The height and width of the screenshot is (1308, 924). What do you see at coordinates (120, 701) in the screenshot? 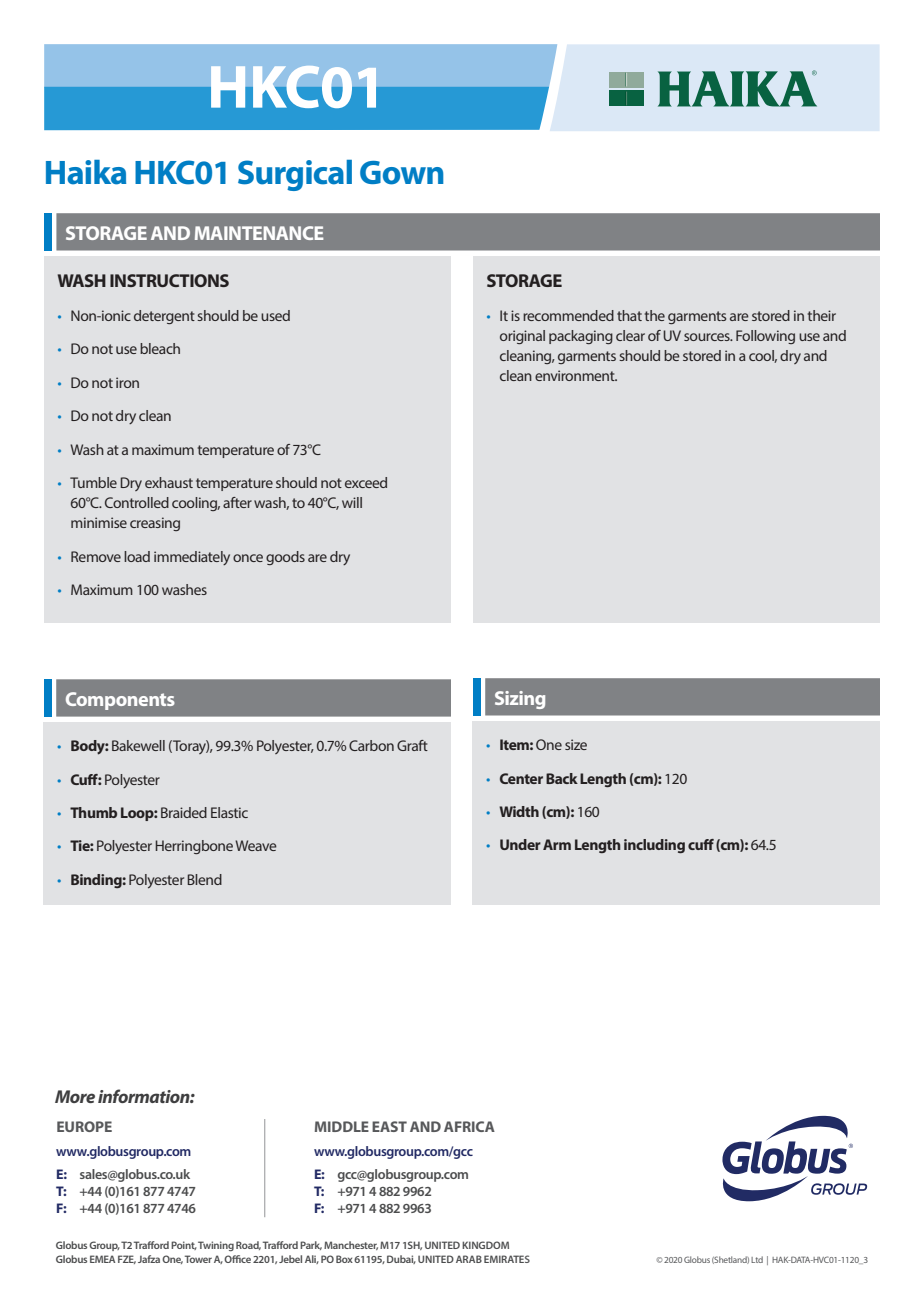
I see `Components` at bounding box center [120, 701].
